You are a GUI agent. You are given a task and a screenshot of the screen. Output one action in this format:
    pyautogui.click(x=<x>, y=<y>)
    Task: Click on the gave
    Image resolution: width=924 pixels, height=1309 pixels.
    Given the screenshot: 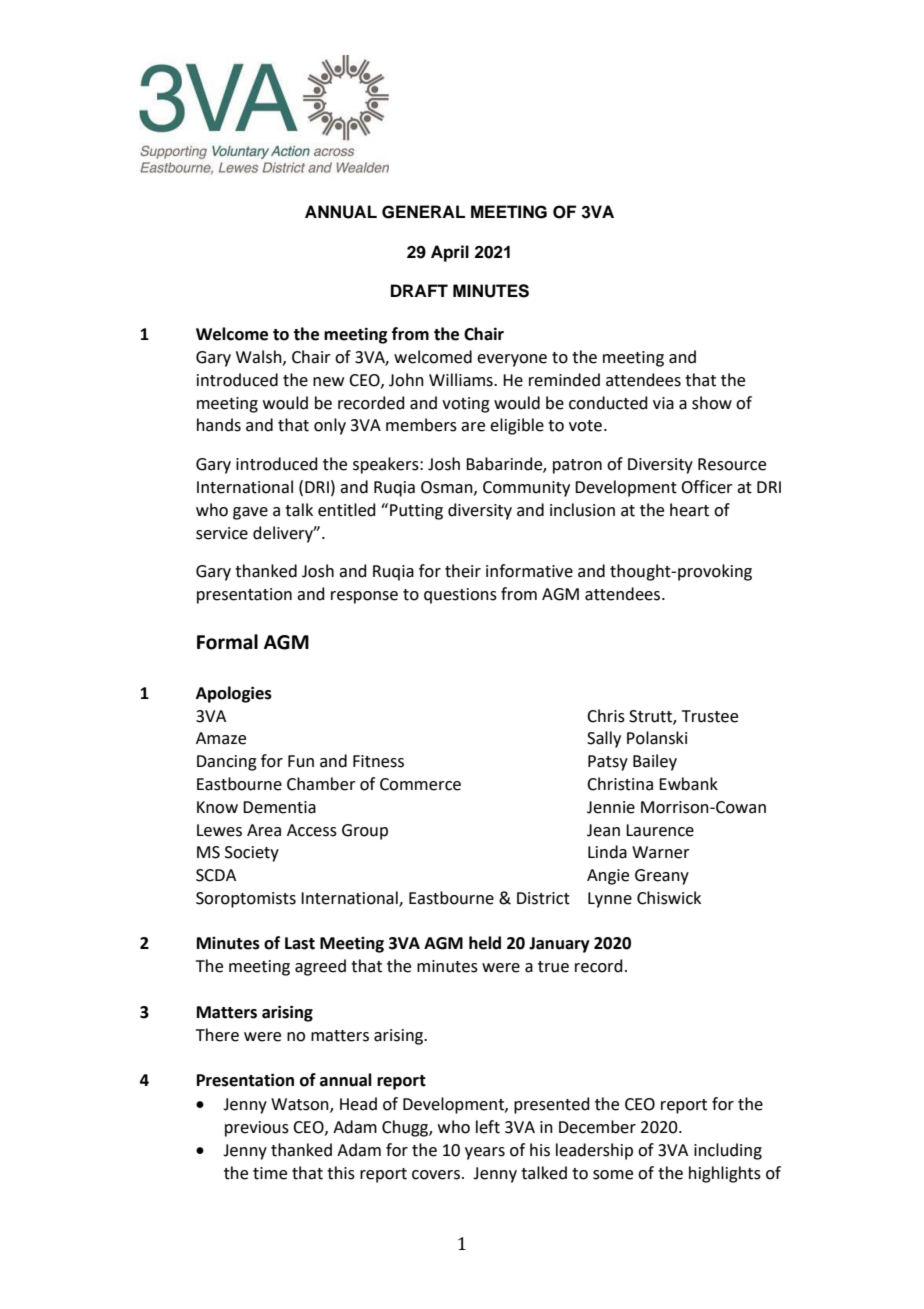 What is the action you would take?
    pyautogui.click(x=250, y=513)
